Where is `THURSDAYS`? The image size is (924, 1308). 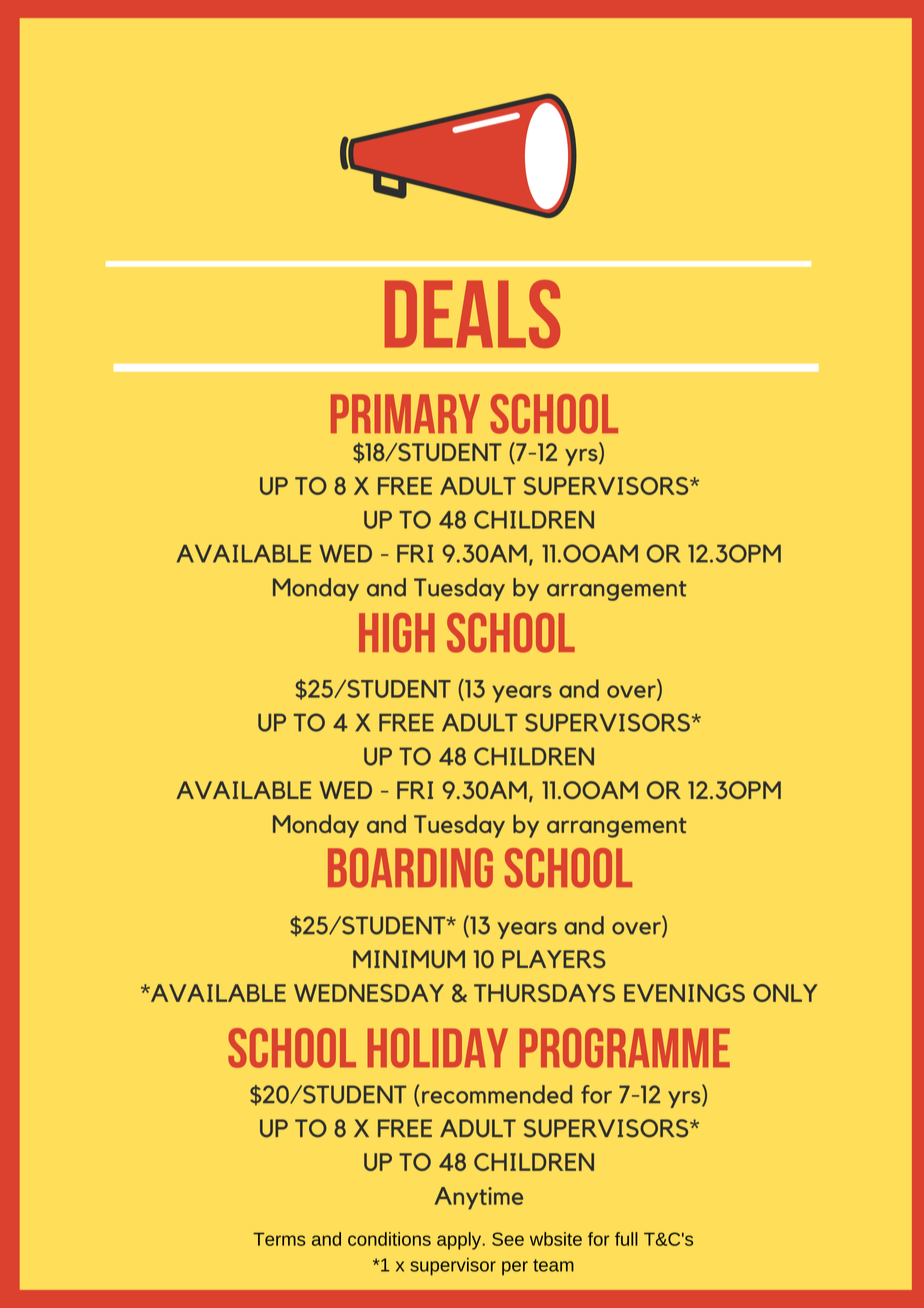
THURSDAYS is located at coordinates (544, 993).
